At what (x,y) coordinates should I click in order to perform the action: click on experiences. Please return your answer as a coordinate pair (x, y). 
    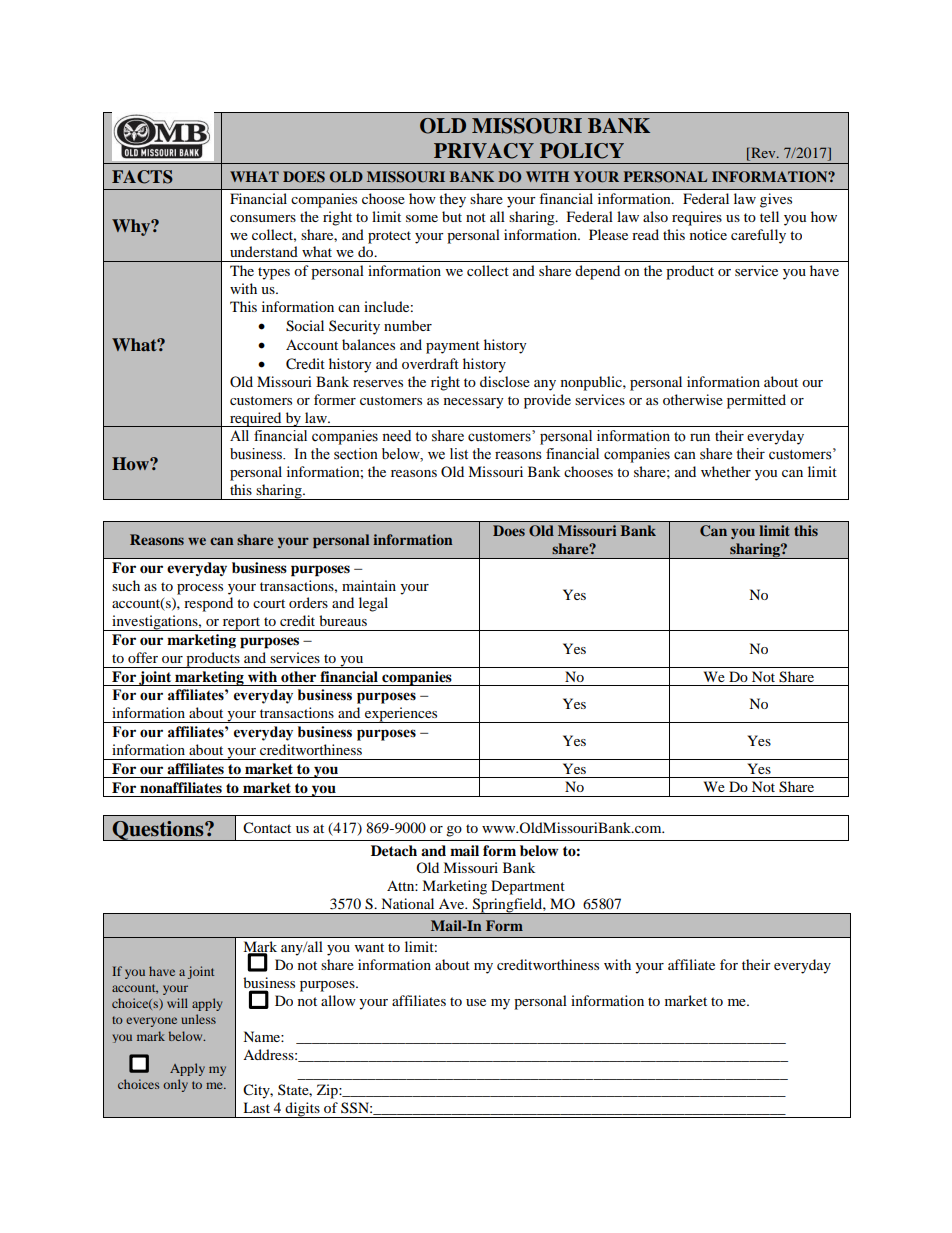
    Looking at the image, I should click on (401, 715).
